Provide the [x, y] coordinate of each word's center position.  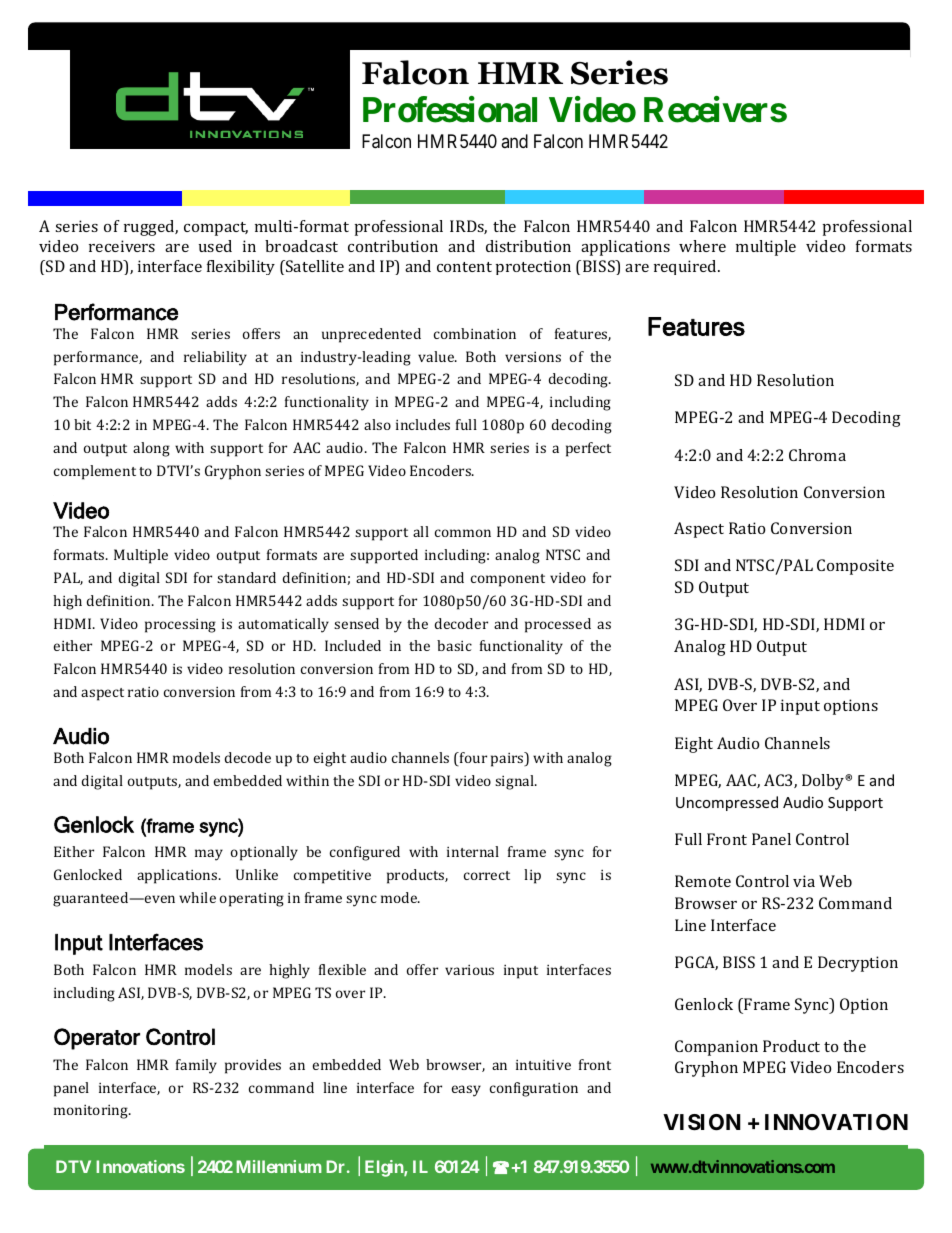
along [151, 449]
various [469, 970]
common [463, 533]
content [464, 267]
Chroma [817, 455]
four [472, 759]
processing [180, 626]
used [215, 246]
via [804, 881]
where [702, 246]
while [197, 897]
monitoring [92, 1112]
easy [466, 1091]
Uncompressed [727, 803]
